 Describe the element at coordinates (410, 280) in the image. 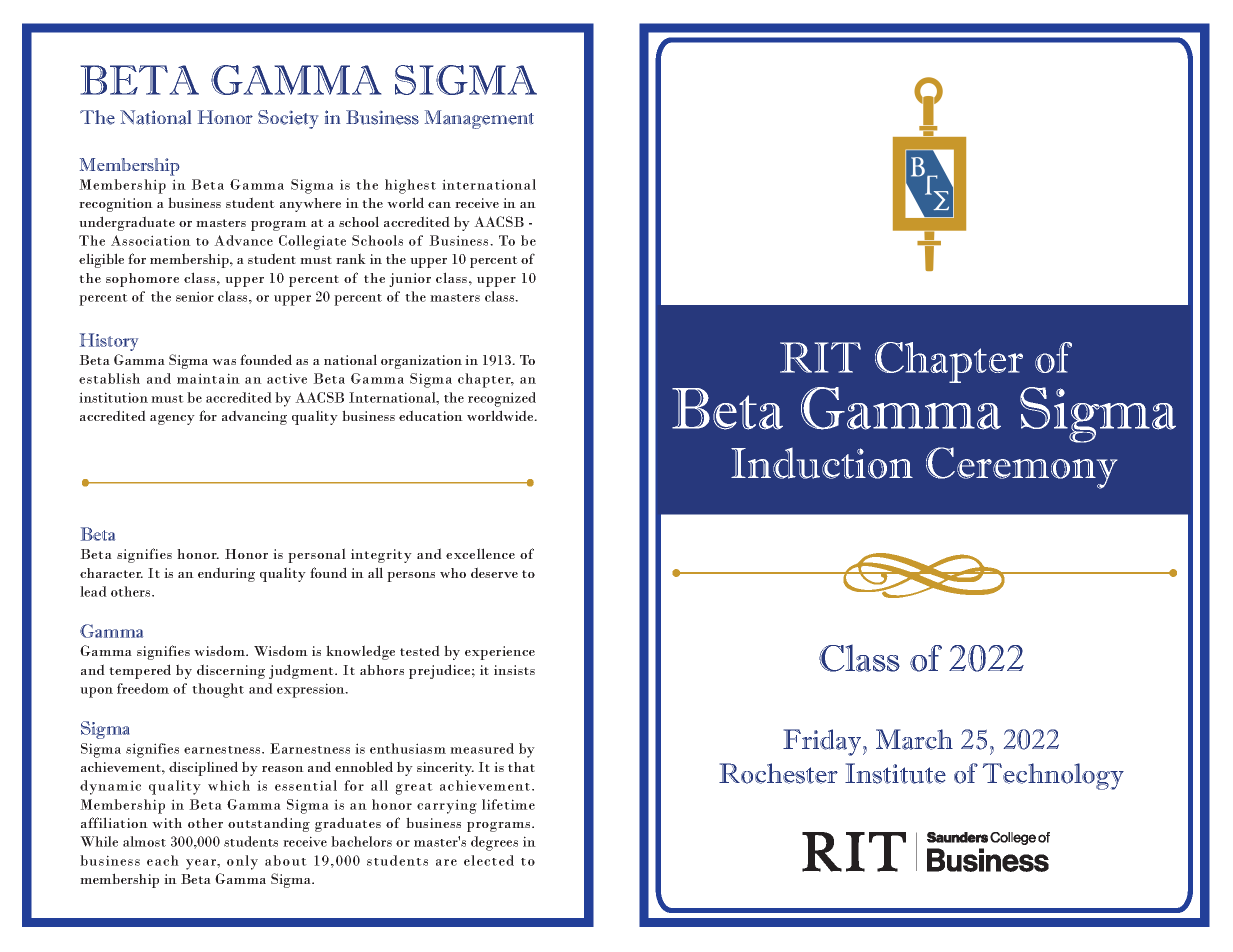

I see `junior` at that location.
